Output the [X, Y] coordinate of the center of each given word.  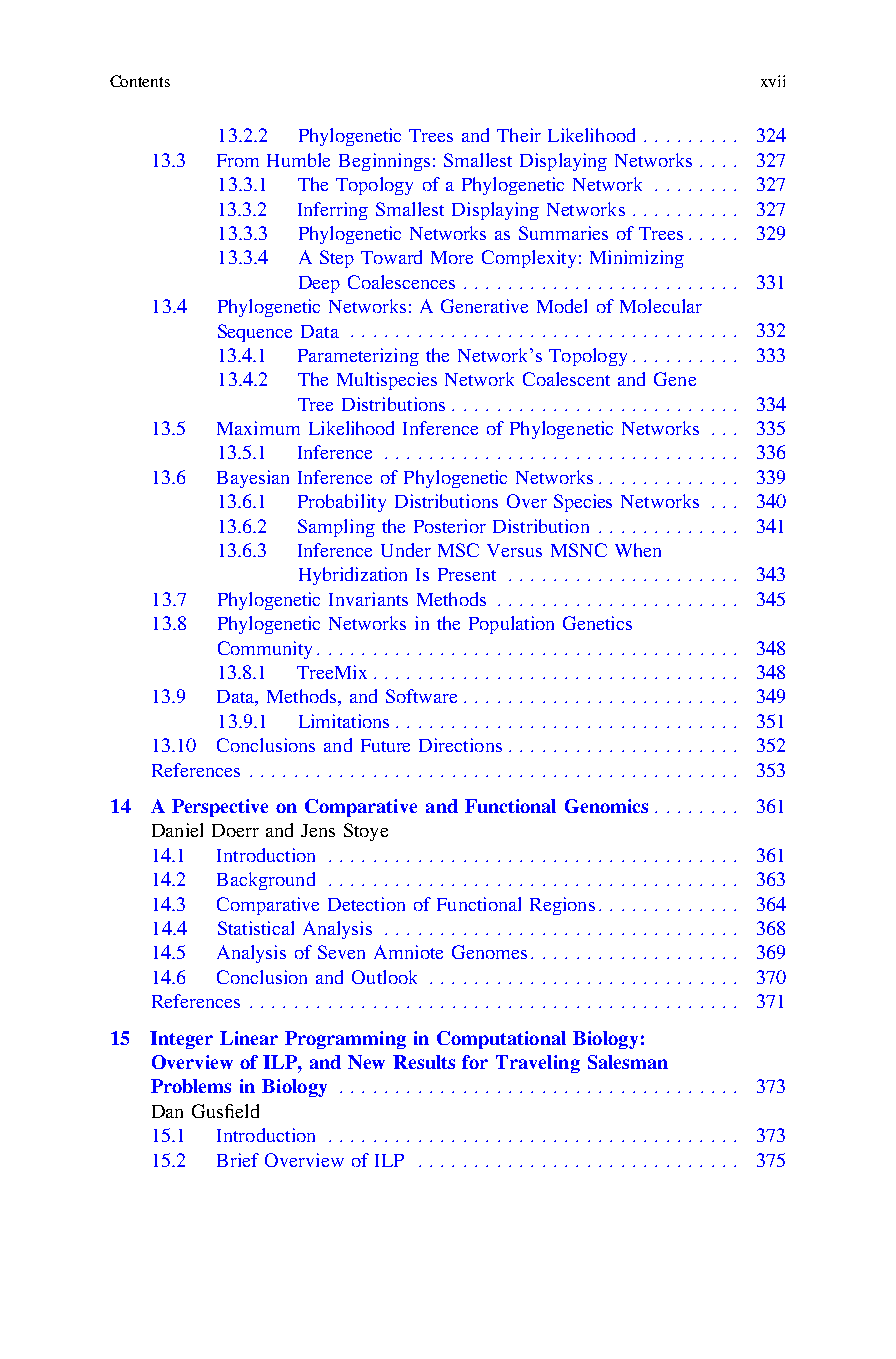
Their [519, 135]
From [238, 160]
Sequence [255, 333]
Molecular [661, 306]
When [638, 550]
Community [265, 650]
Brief [238, 1160]
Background [266, 881]
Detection [366, 904]
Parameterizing [358, 357]
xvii [773, 81]
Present [467, 574]
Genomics [606, 806]
